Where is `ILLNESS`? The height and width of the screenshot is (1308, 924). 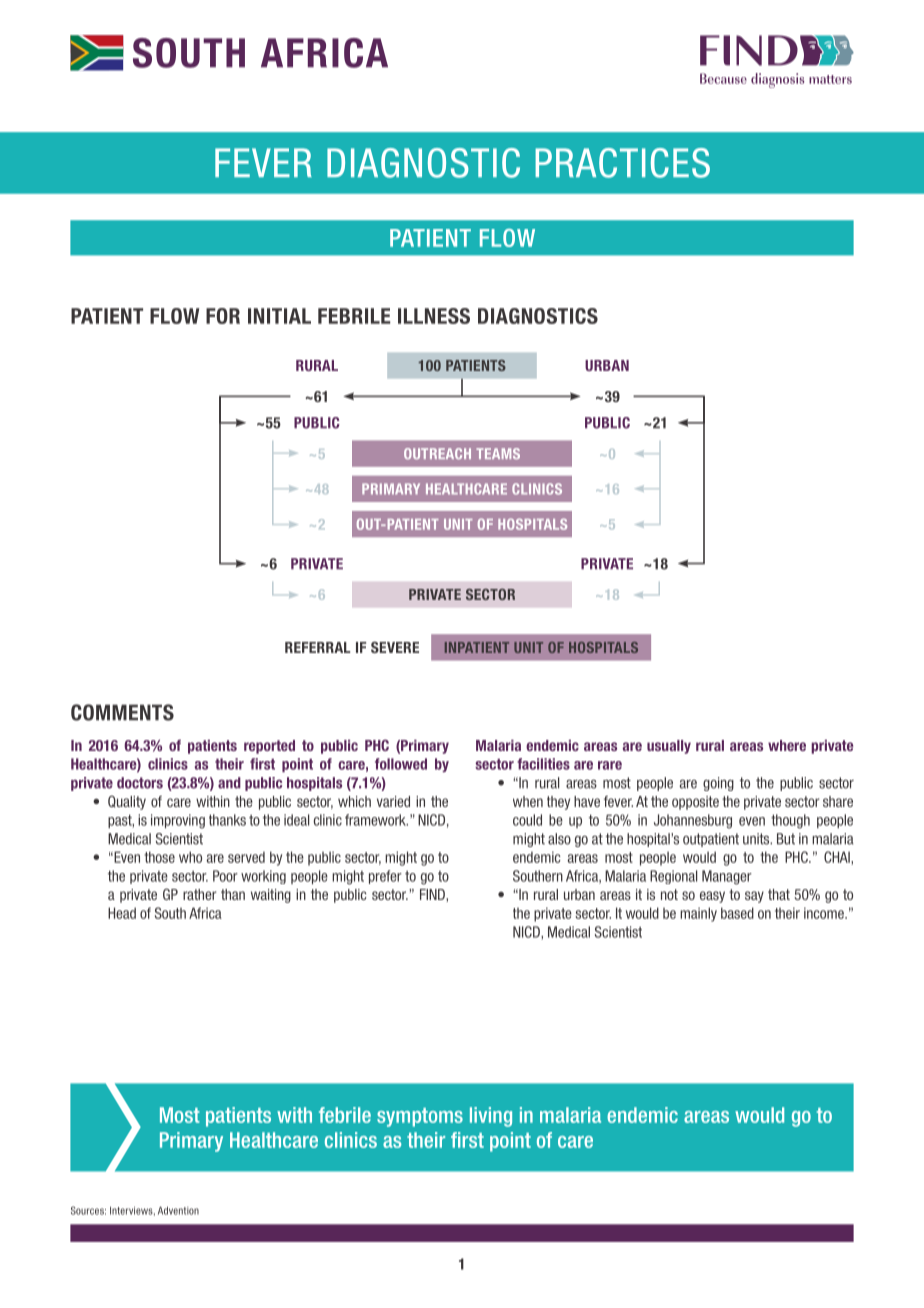 ILLNESS is located at coordinates (434, 316).
